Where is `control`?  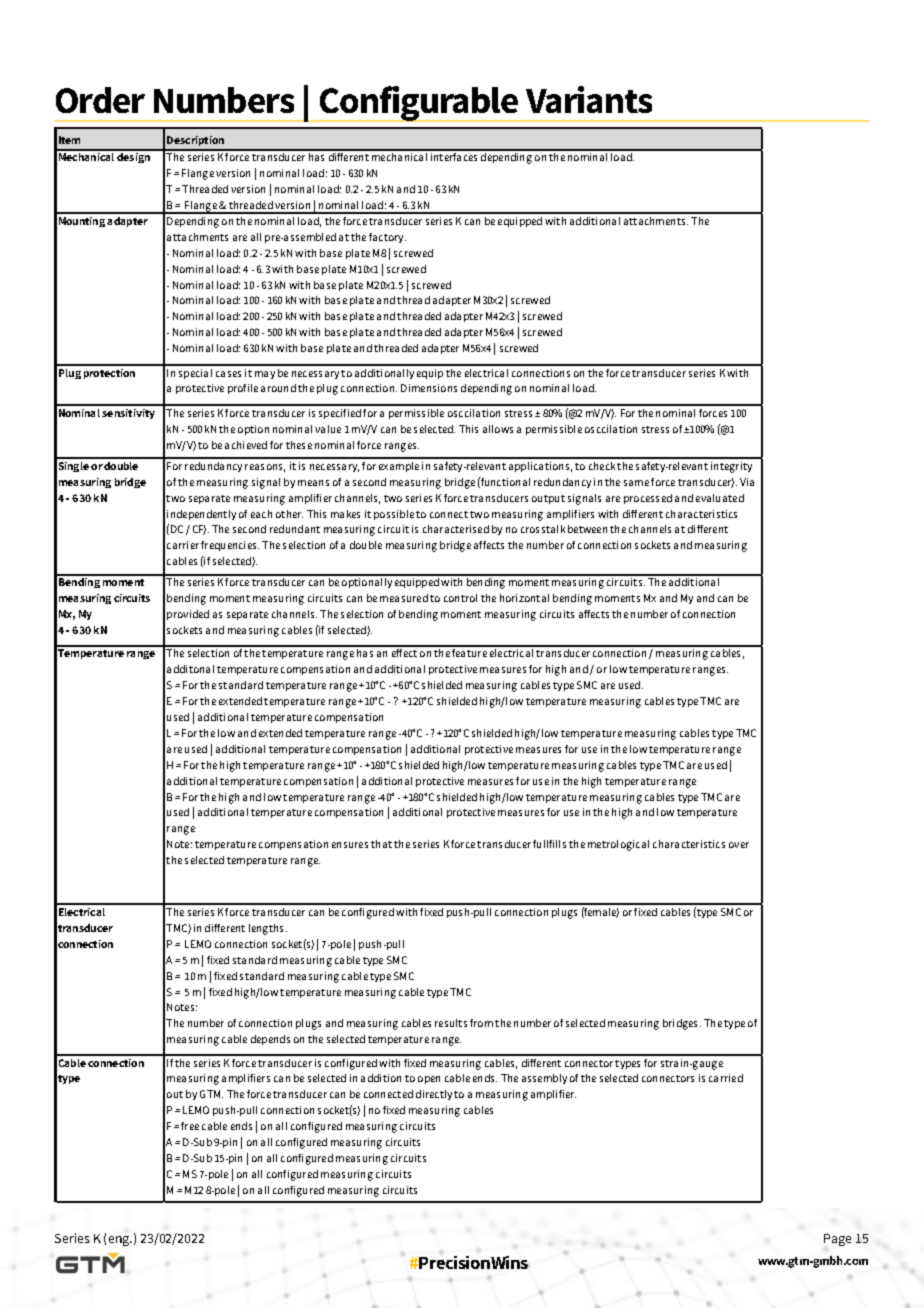
control is located at coordinates (460, 598).
